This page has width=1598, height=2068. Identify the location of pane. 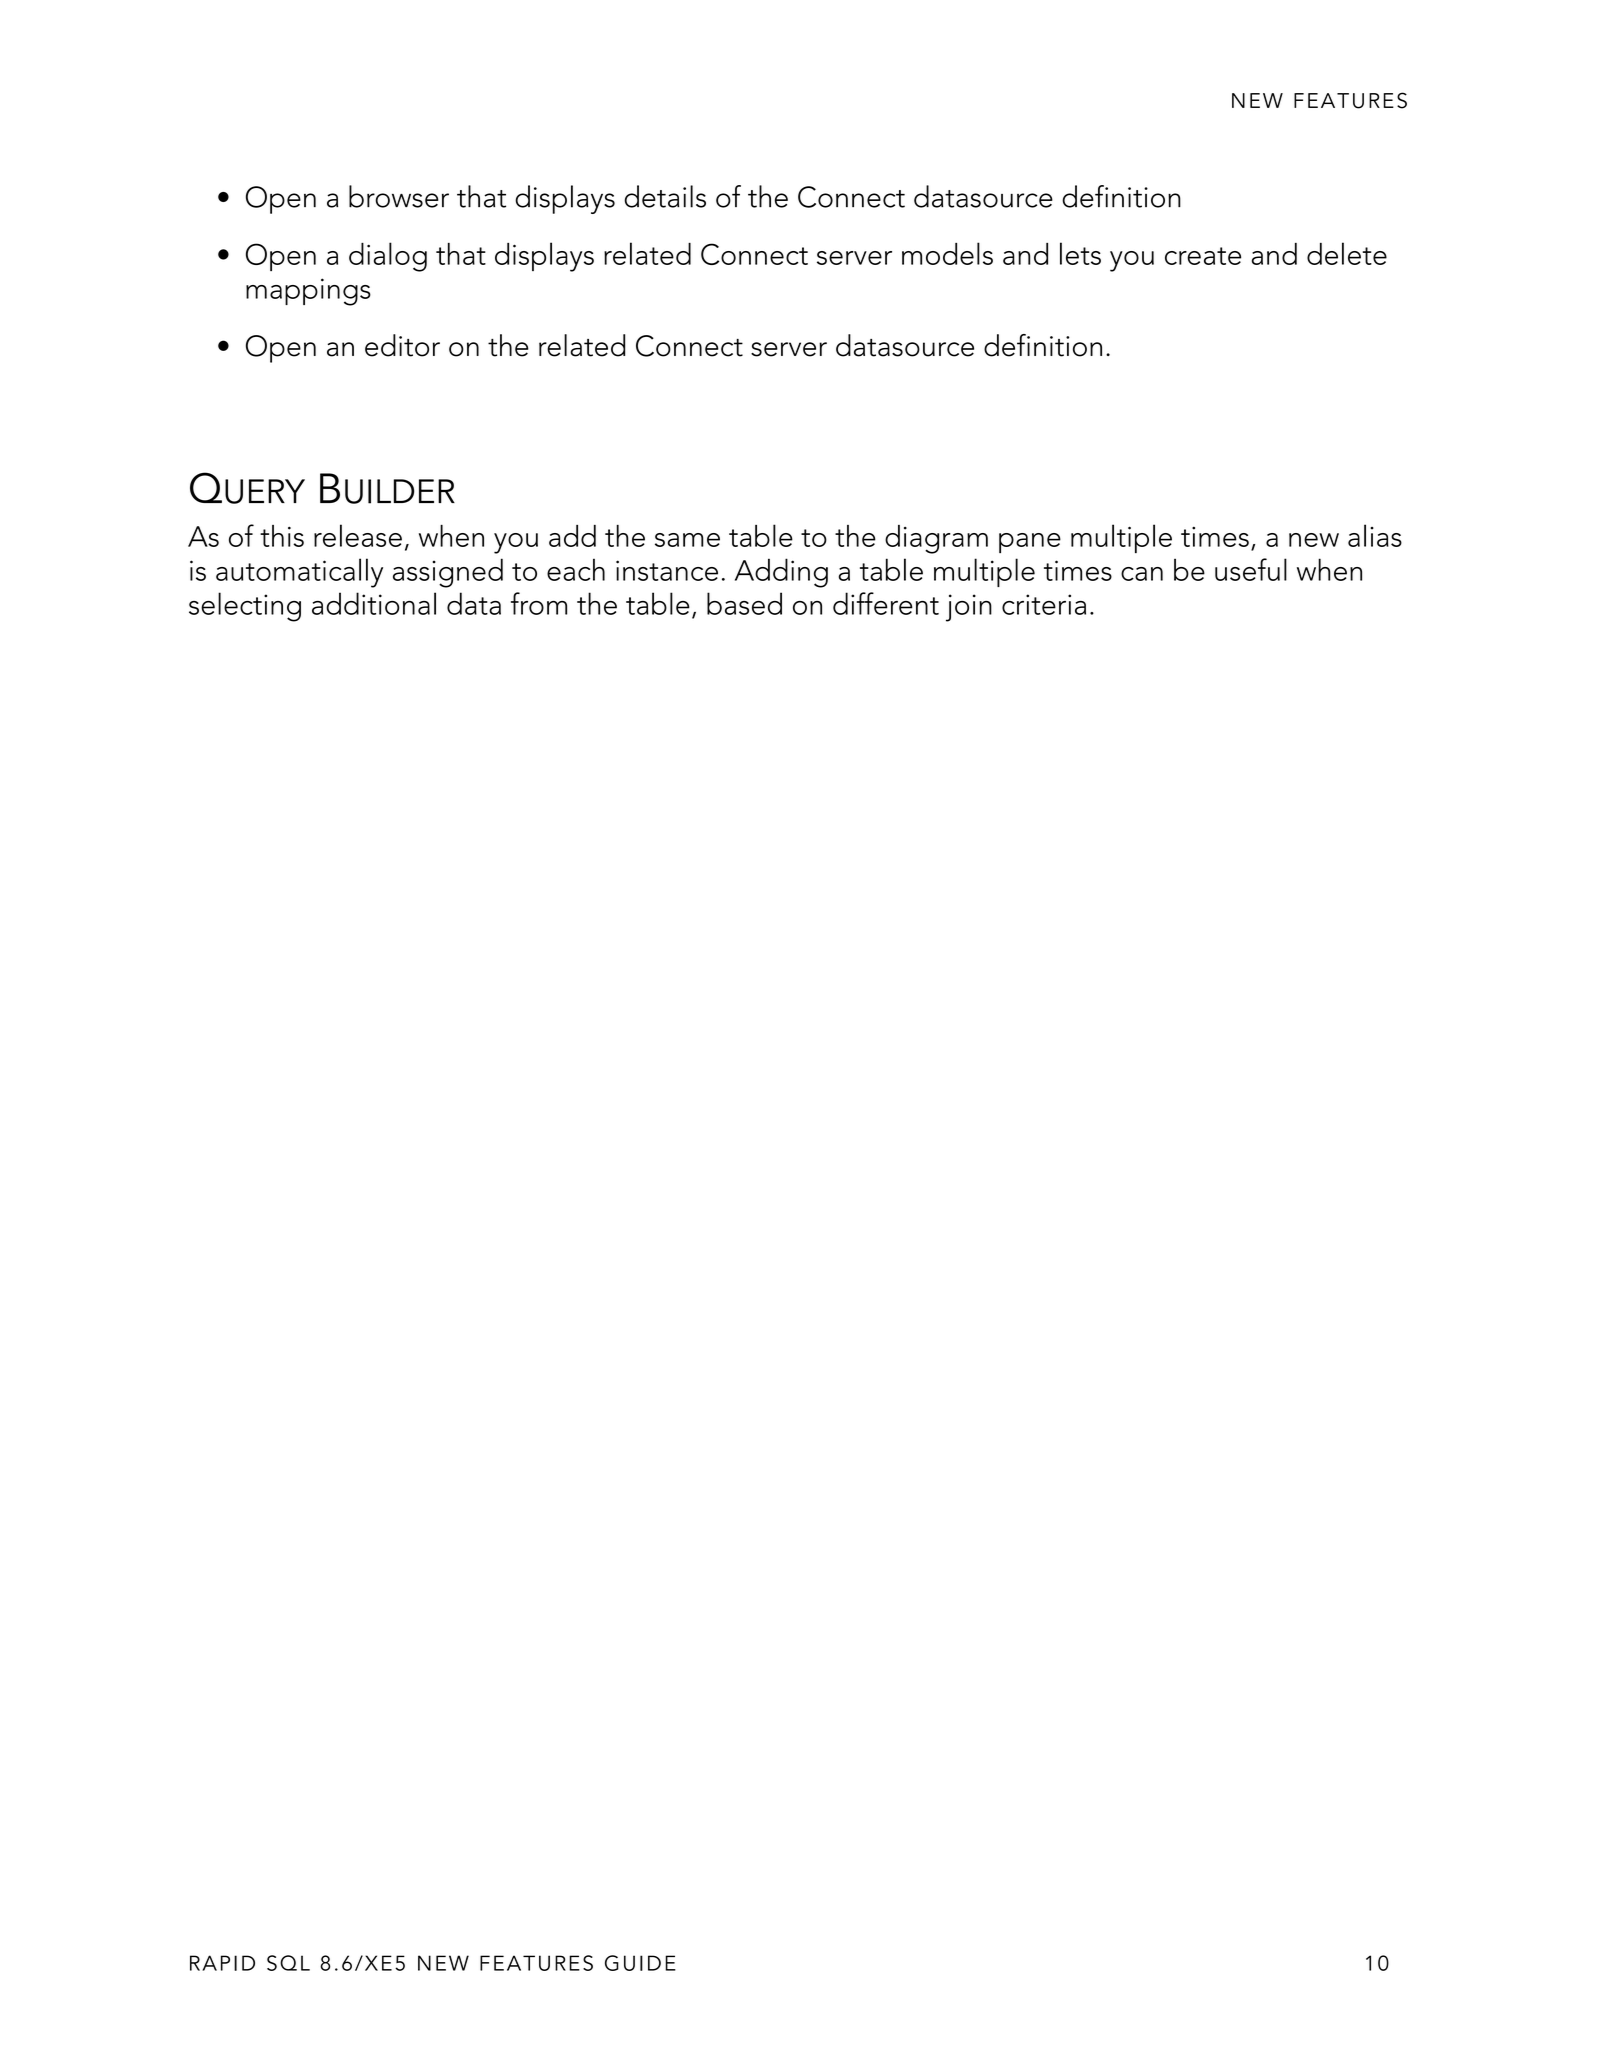
(1030, 543).
